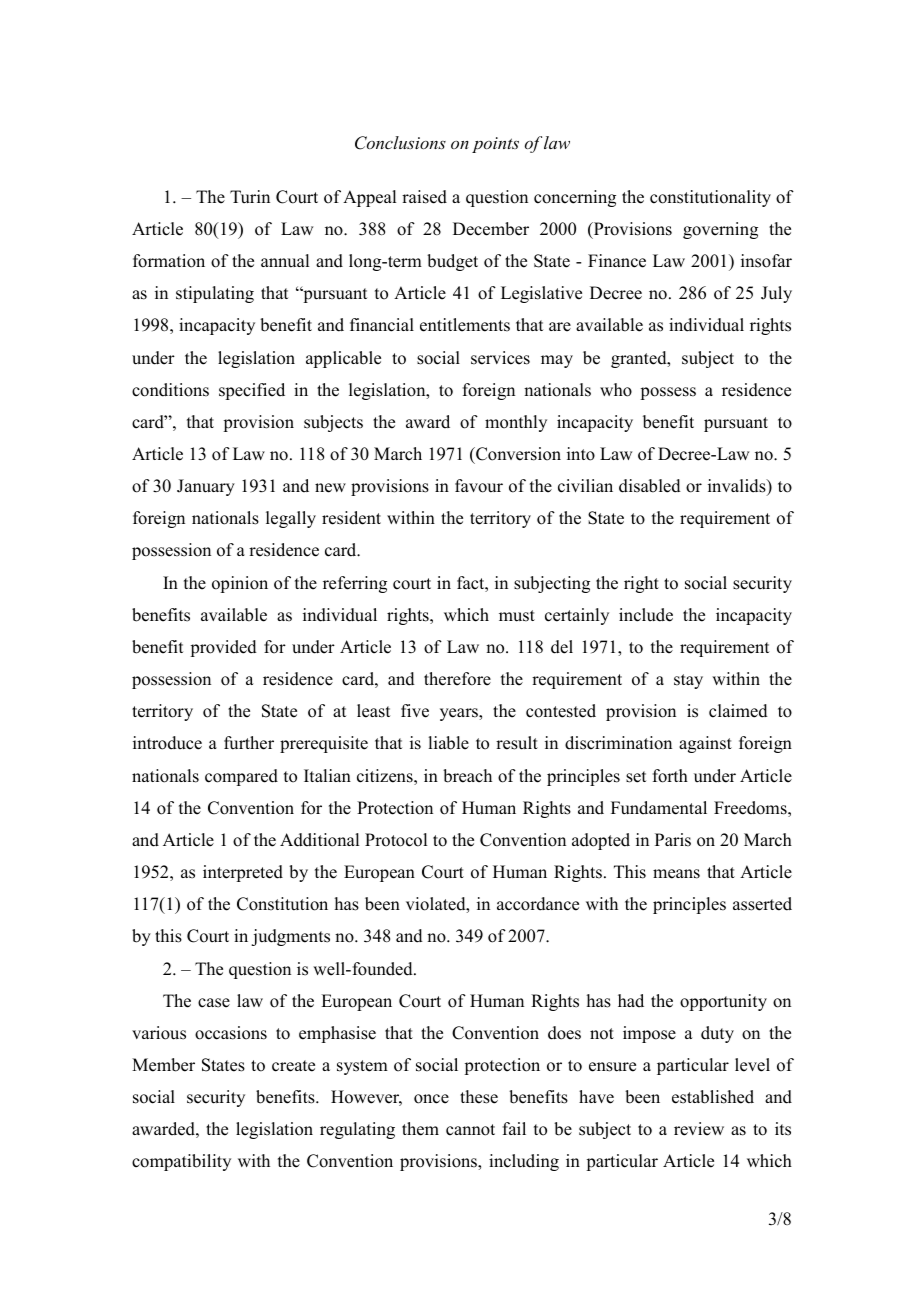  I want to click on who, so click(616, 390).
